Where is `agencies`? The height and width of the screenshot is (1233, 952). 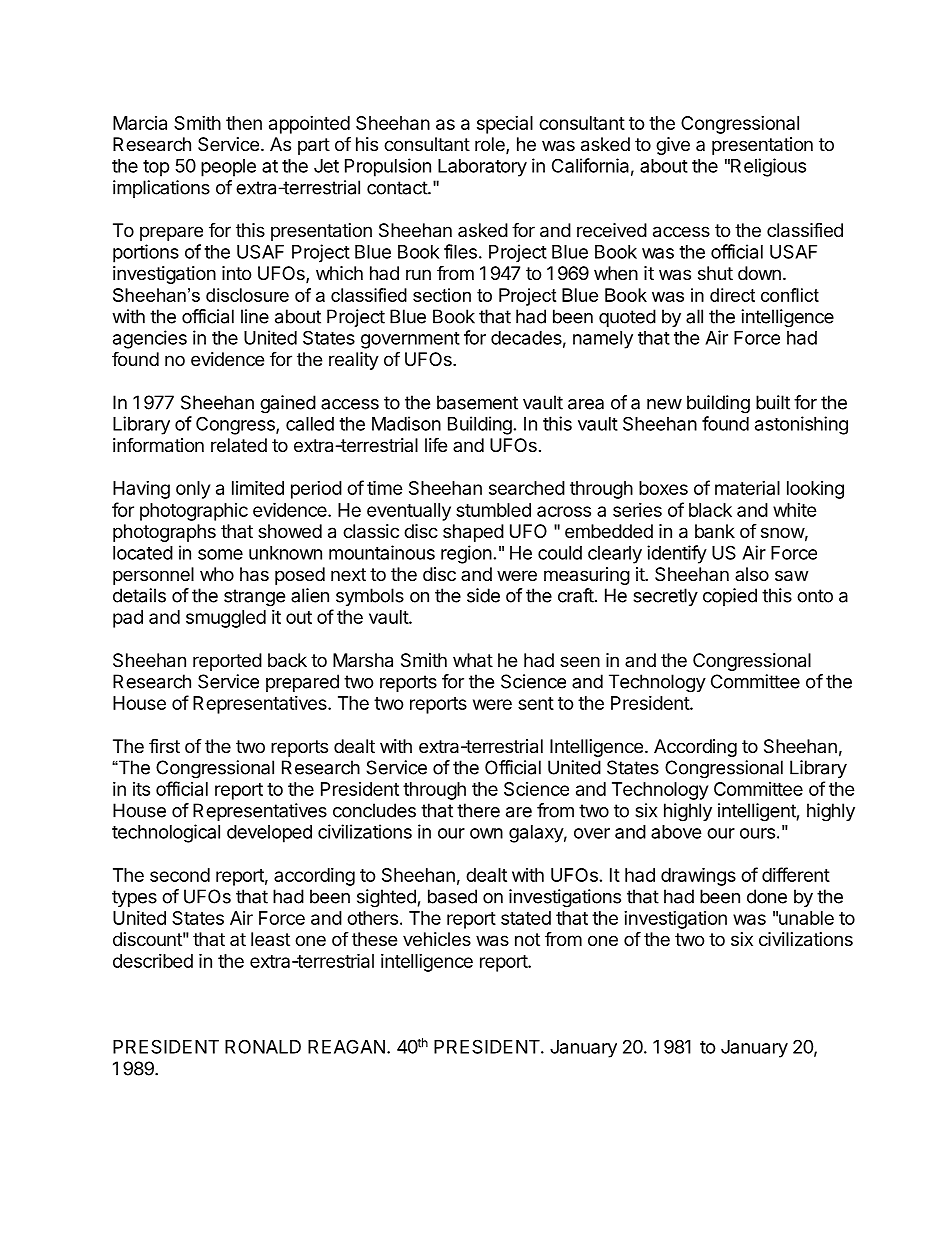 agencies is located at coordinates (150, 339).
